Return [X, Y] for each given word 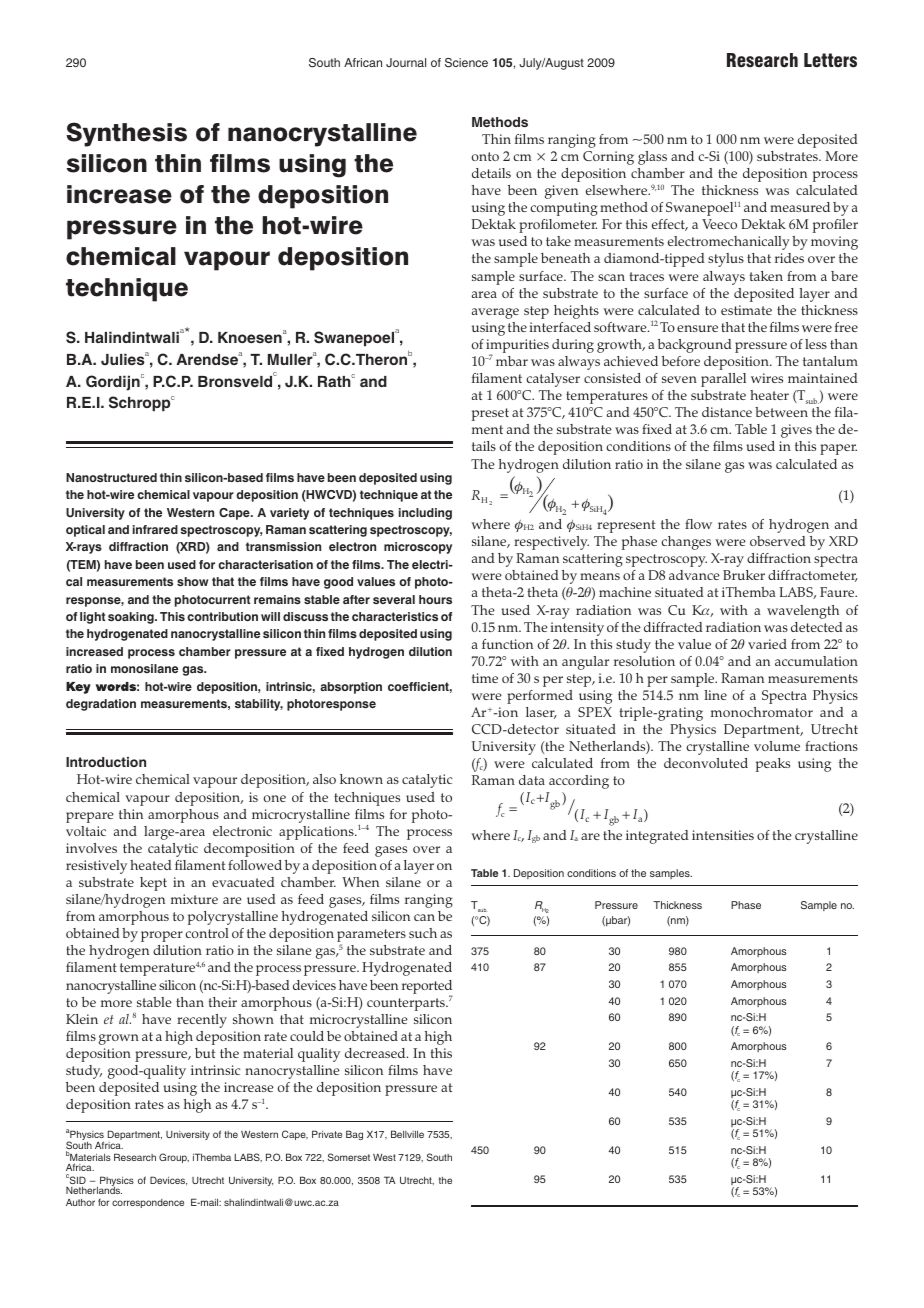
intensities [723, 835]
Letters [830, 60]
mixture [194, 899]
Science [466, 63]
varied [767, 644]
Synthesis [126, 134]
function [507, 644]
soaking [132, 618]
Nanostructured [111, 477]
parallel [723, 380]
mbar [512, 361]
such [423, 933]
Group [174, 1158]
